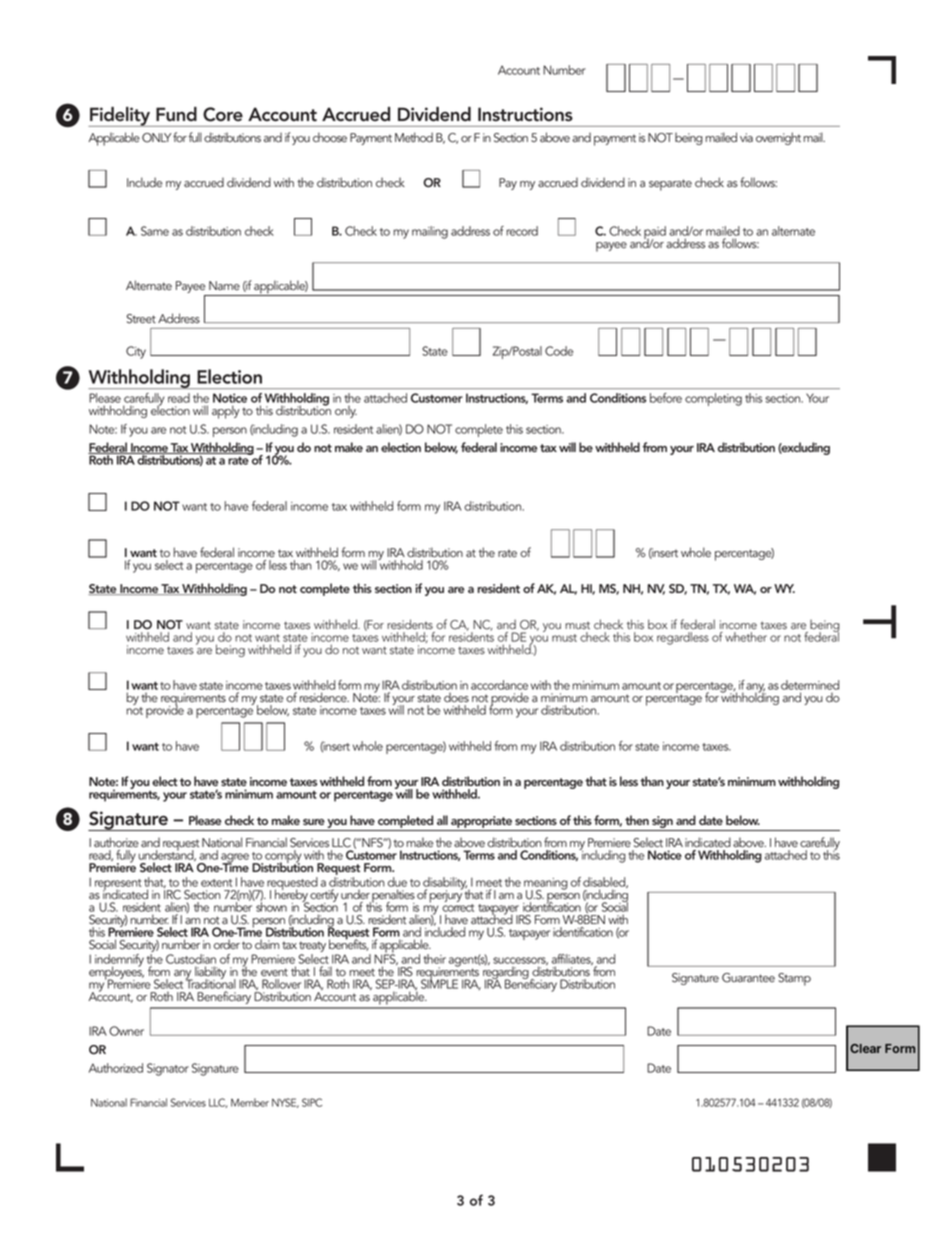  Describe the element at coordinates (439, 983) in the page. I see `SIMPLE` at that location.
